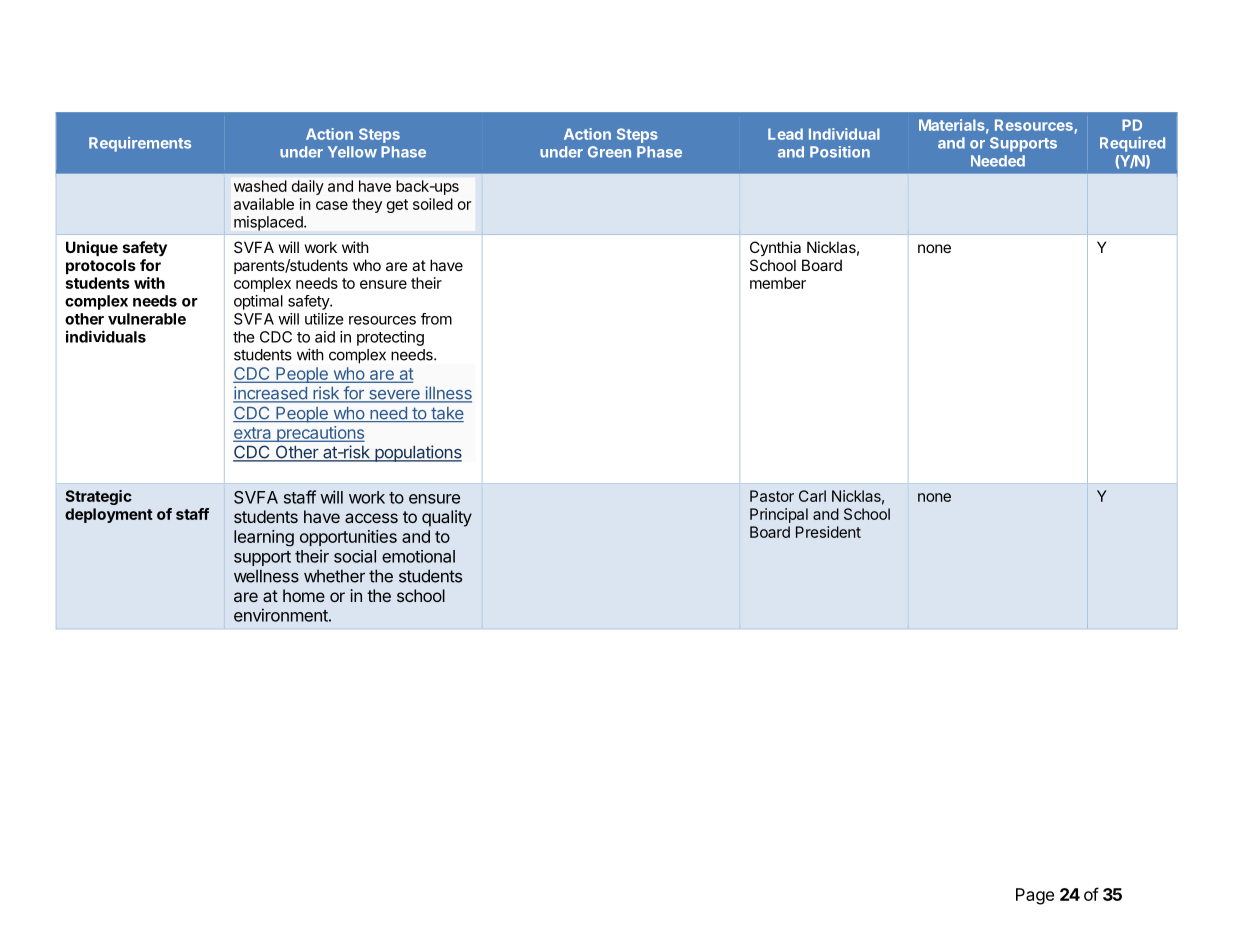 The width and height of the document is (1233, 952). What do you see at coordinates (304, 595) in the document?
I see `home` at bounding box center [304, 595].
